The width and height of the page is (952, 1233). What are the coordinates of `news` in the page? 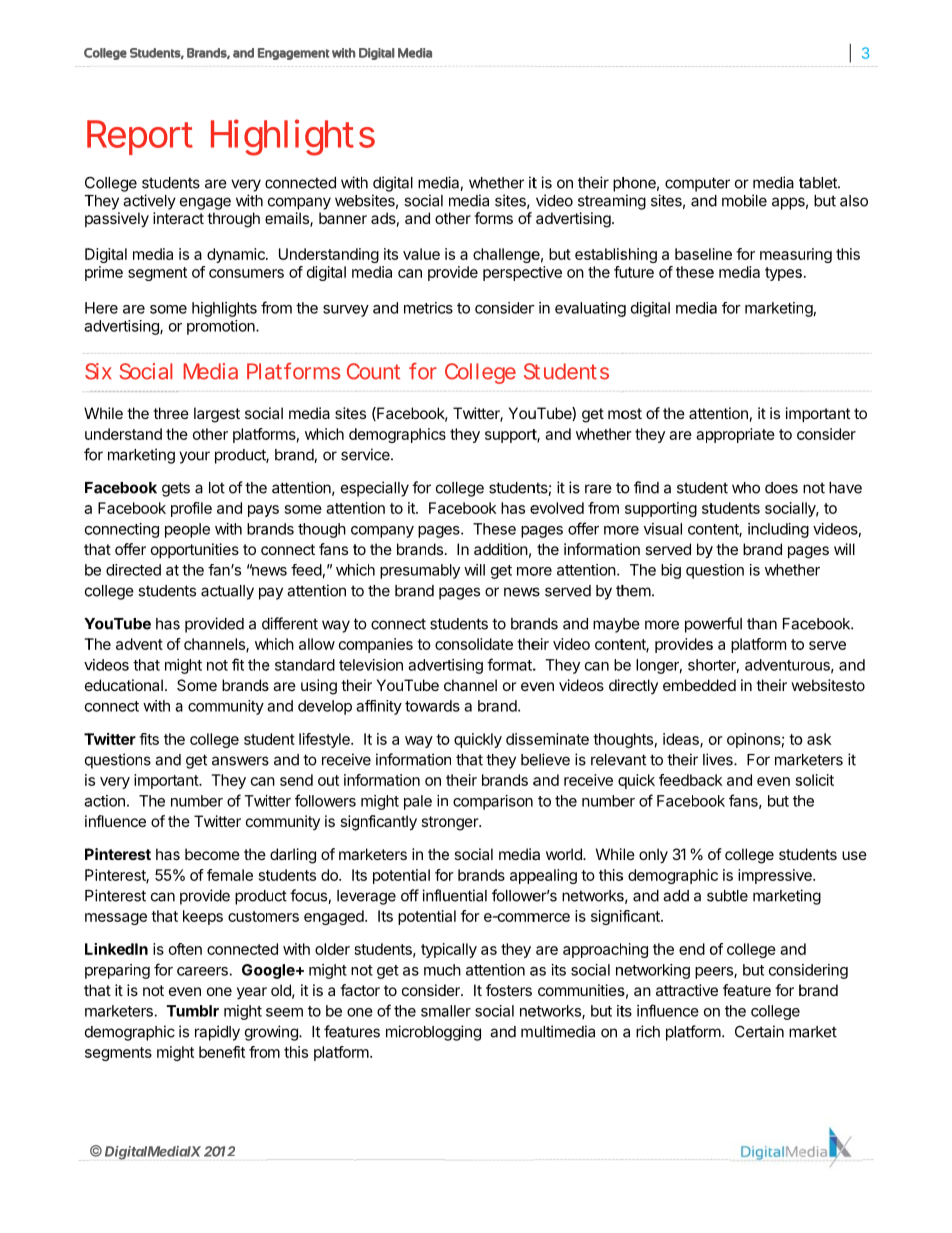 It's located at (522, 592).
